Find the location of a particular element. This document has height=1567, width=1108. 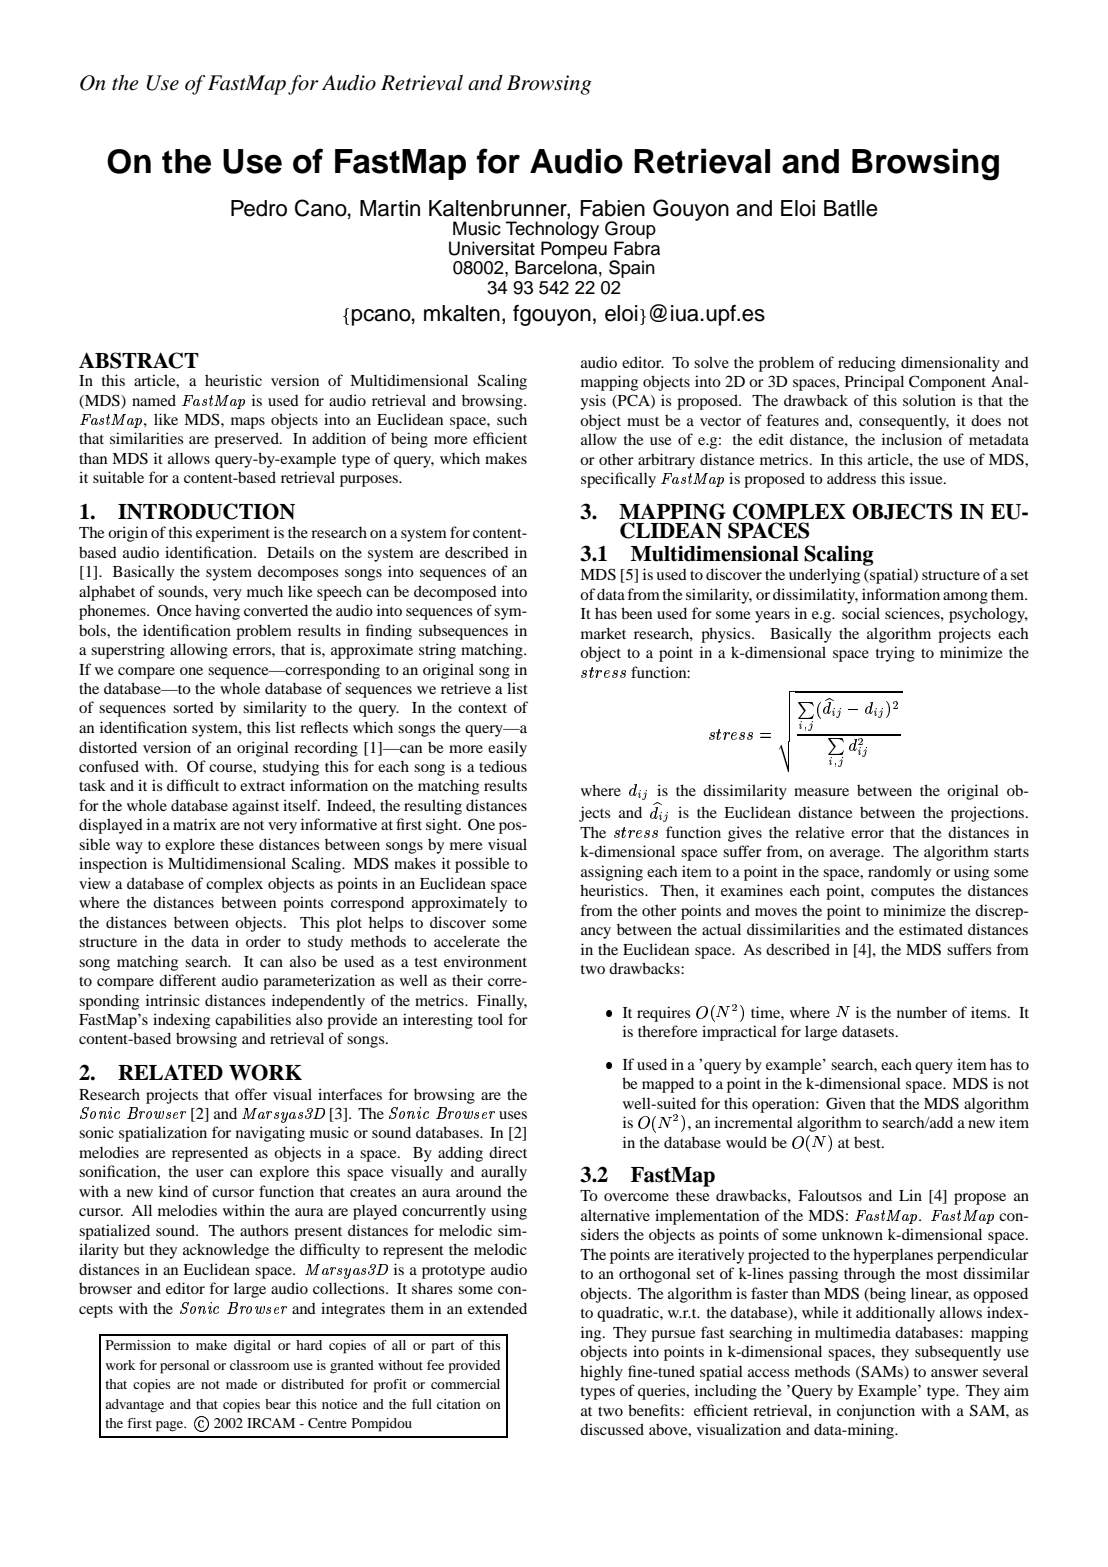

matrix is located at coordinates (194, 824).
